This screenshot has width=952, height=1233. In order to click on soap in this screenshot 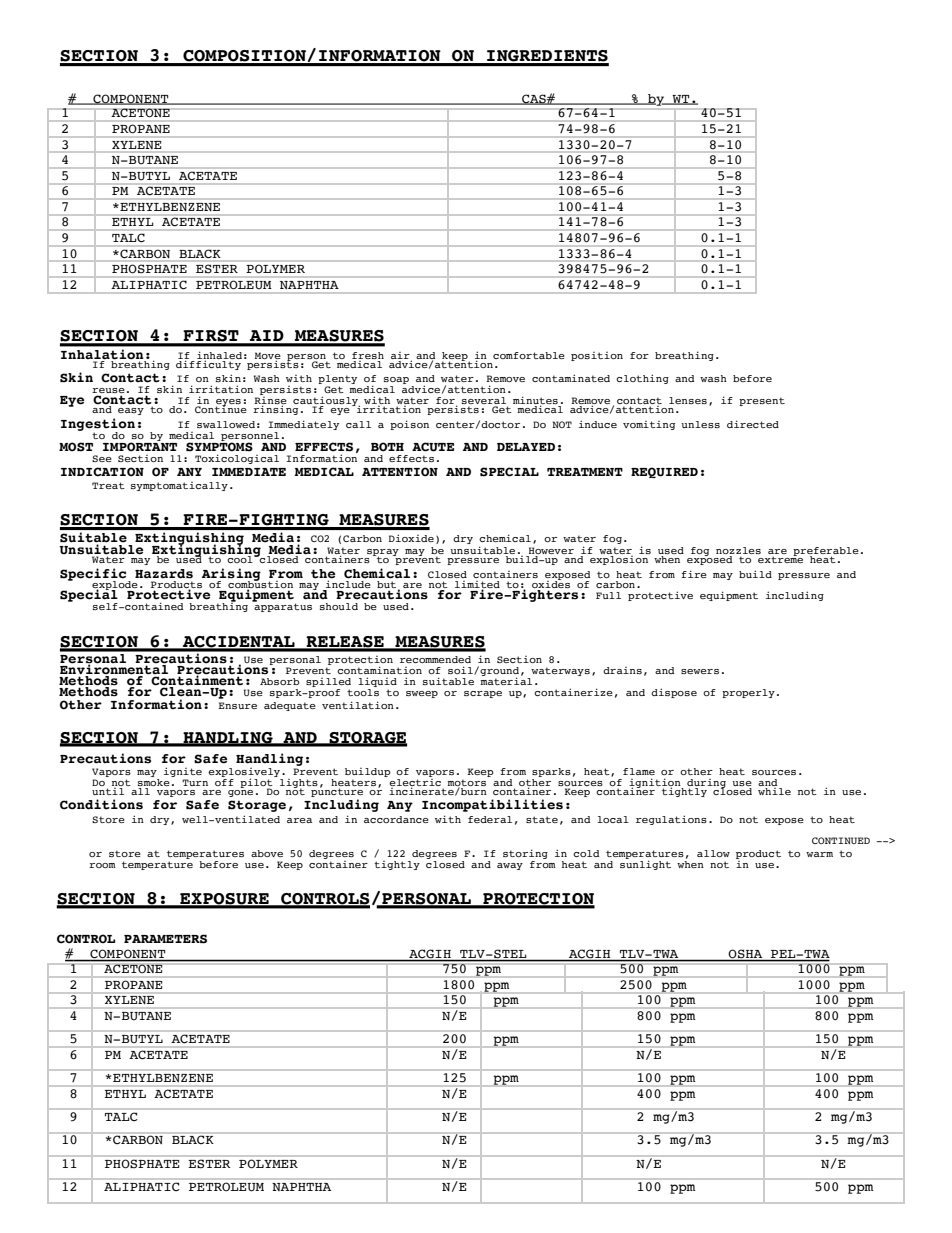, I will do `click(396, 382)`.
